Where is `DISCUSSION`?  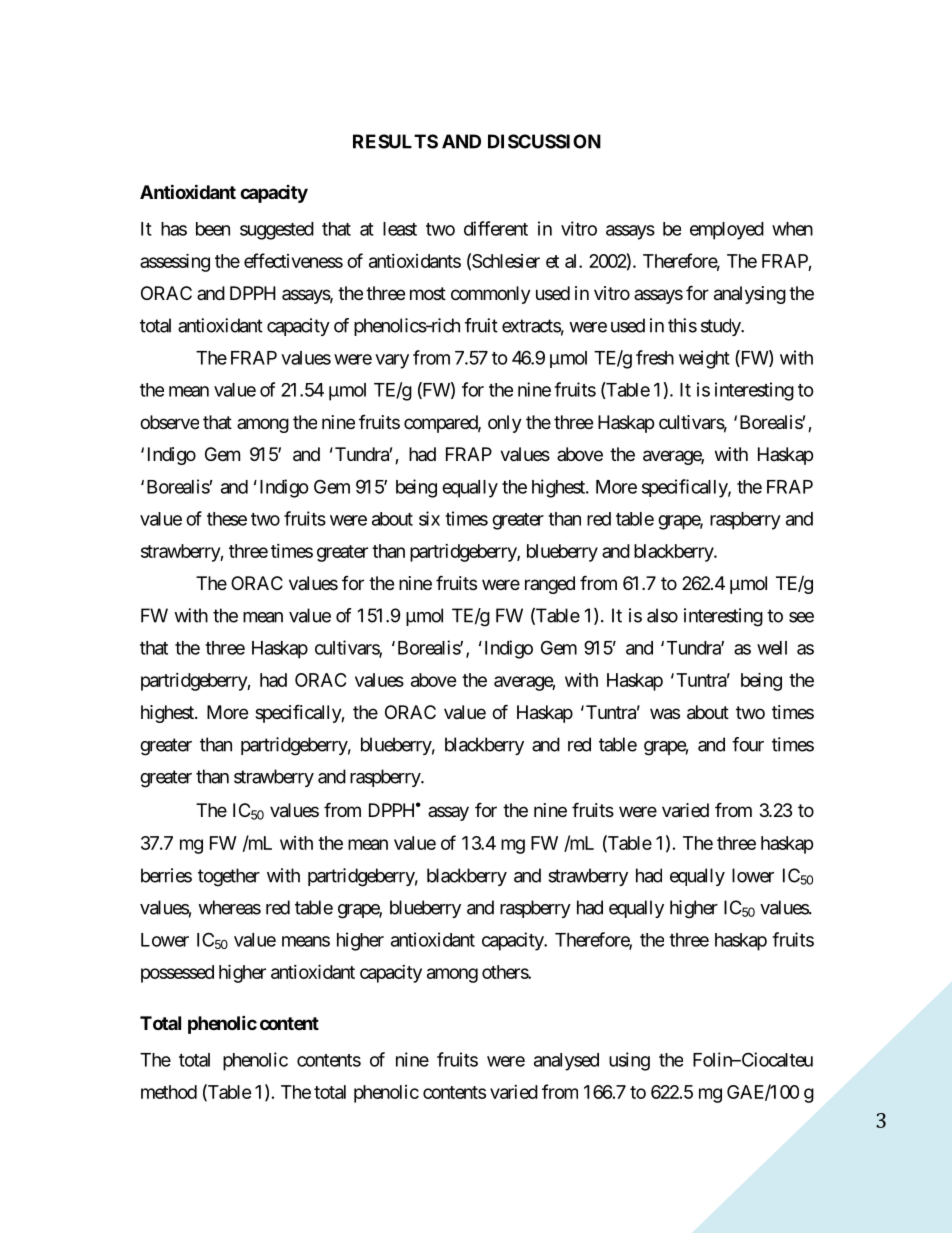 DISCUSSION is located at coordinates (544, 141).
